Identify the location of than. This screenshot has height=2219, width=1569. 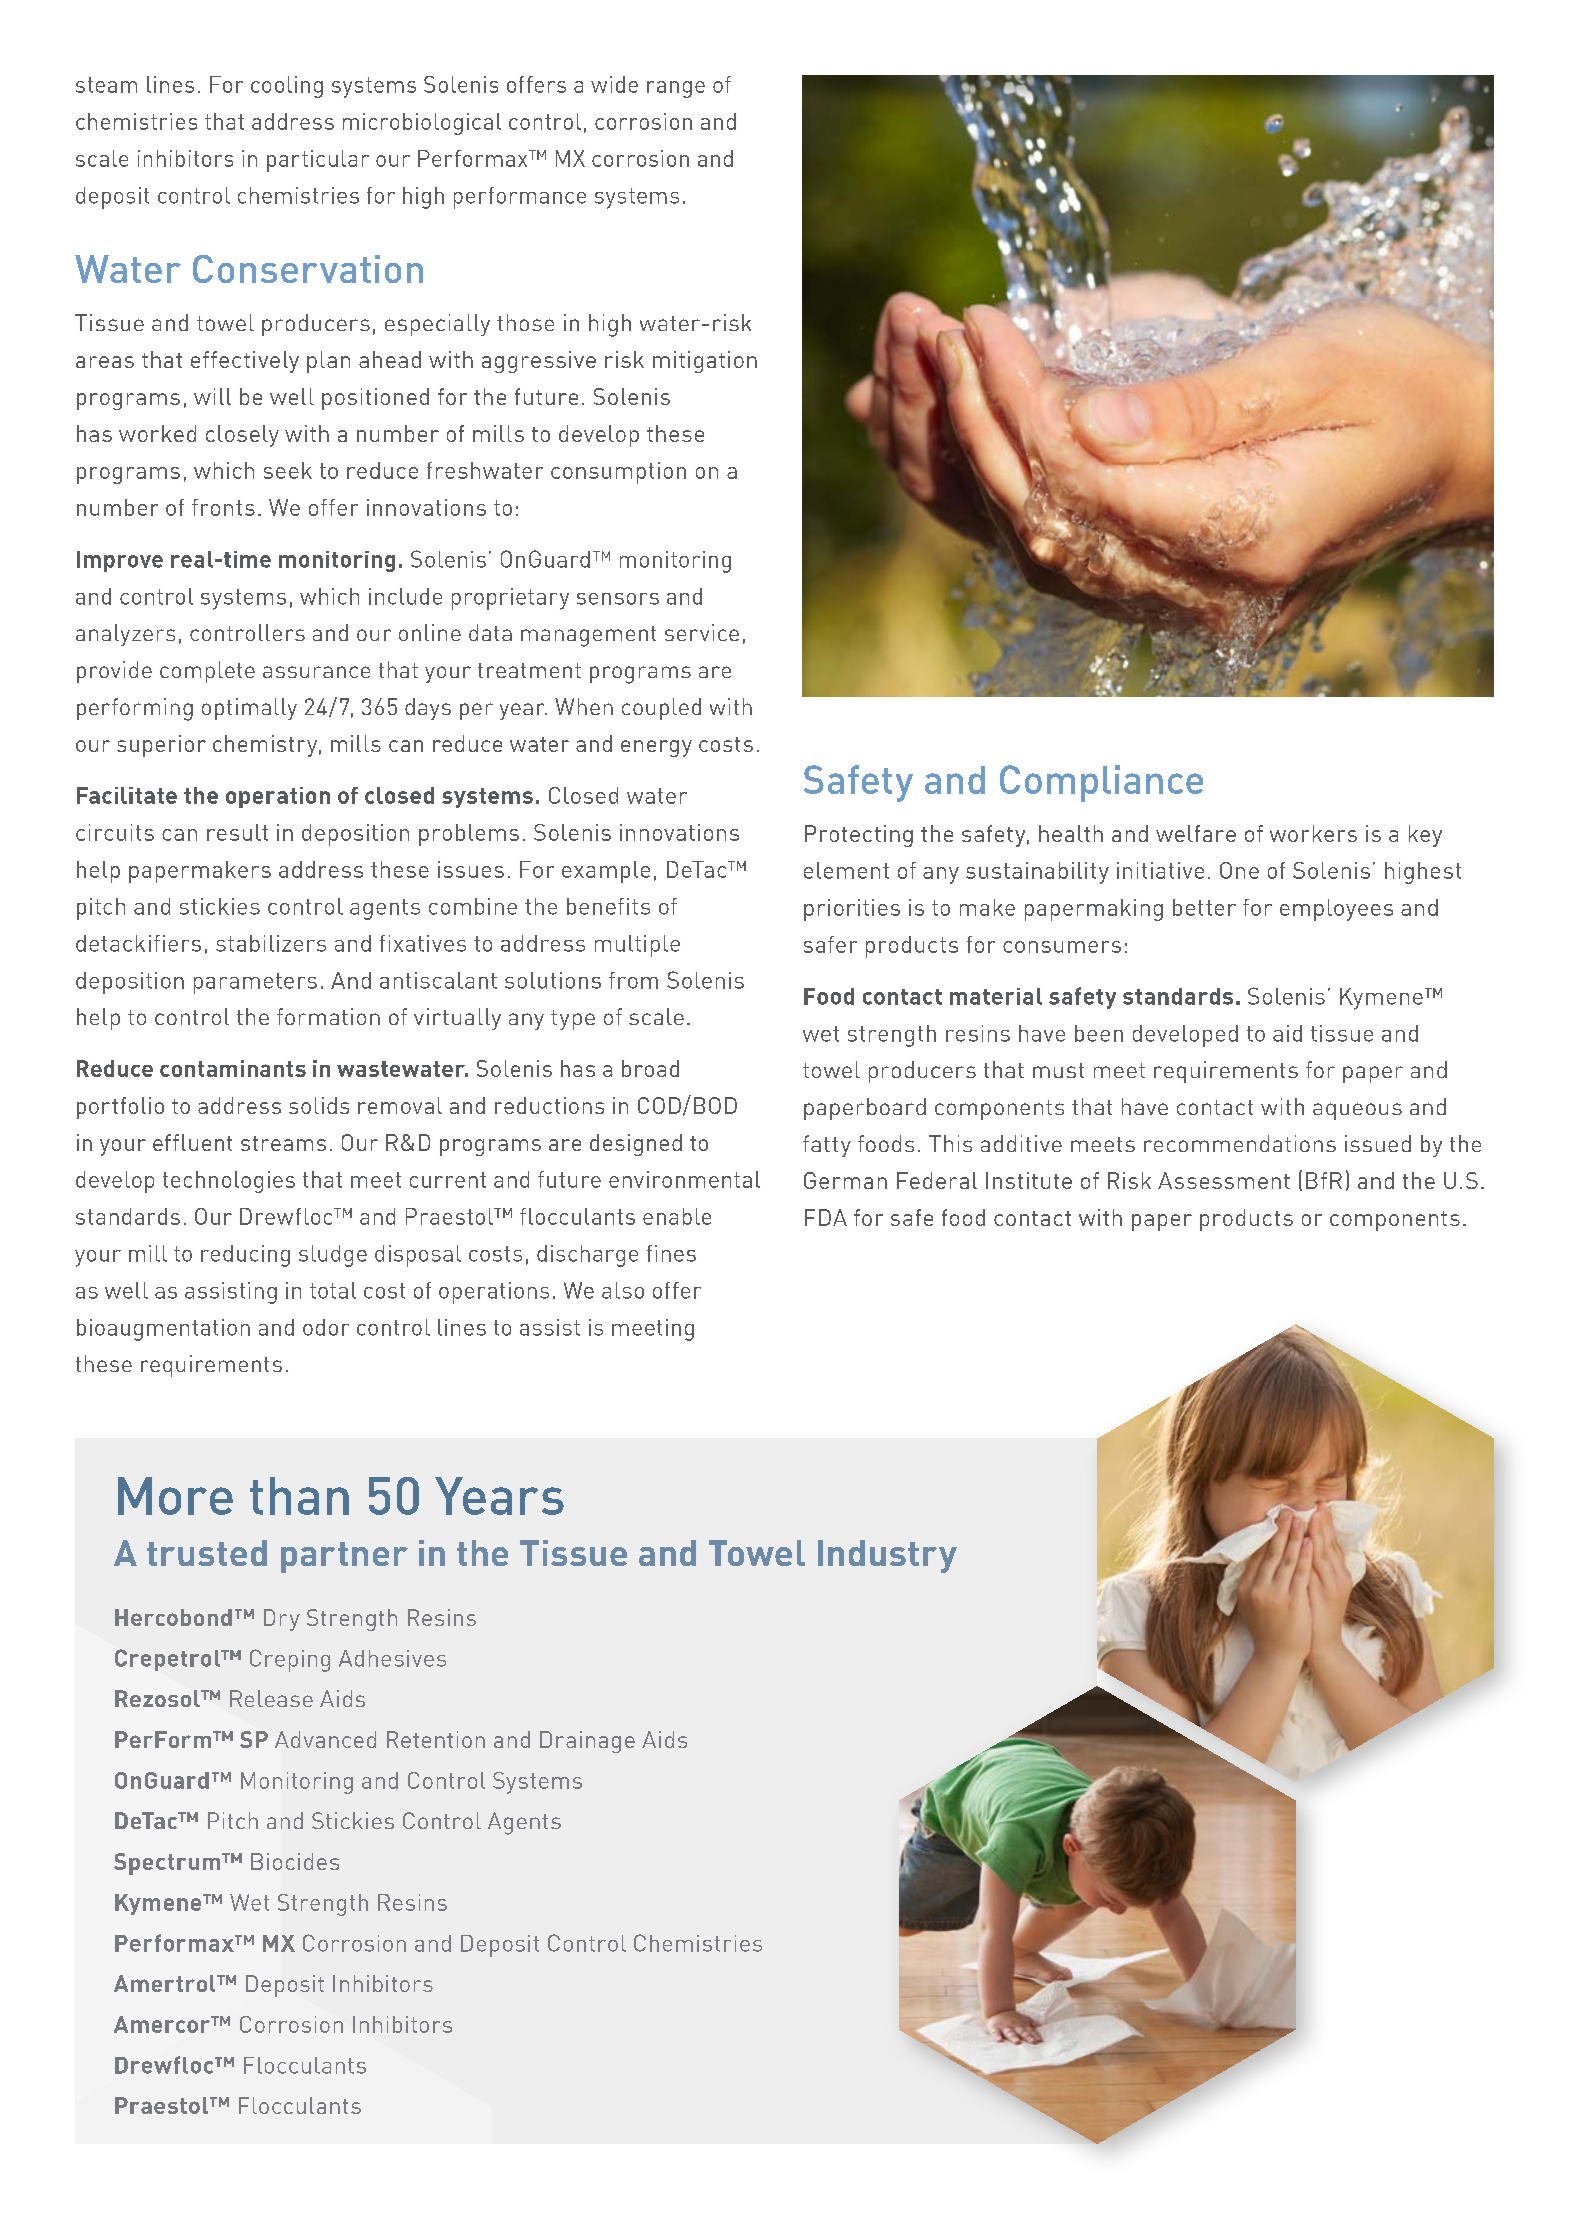
(299, 1496).
